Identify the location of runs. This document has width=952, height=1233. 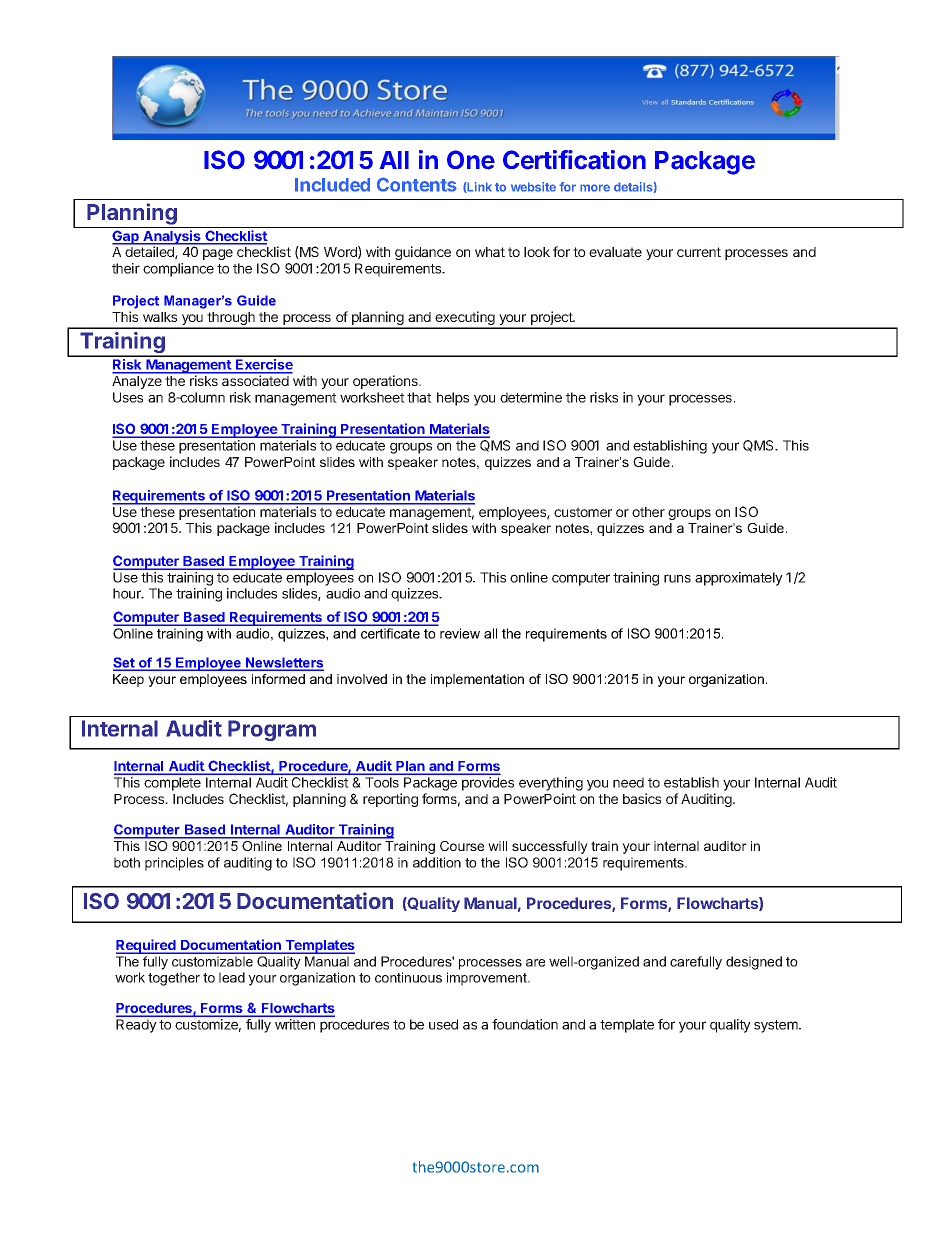
(677, 578).
